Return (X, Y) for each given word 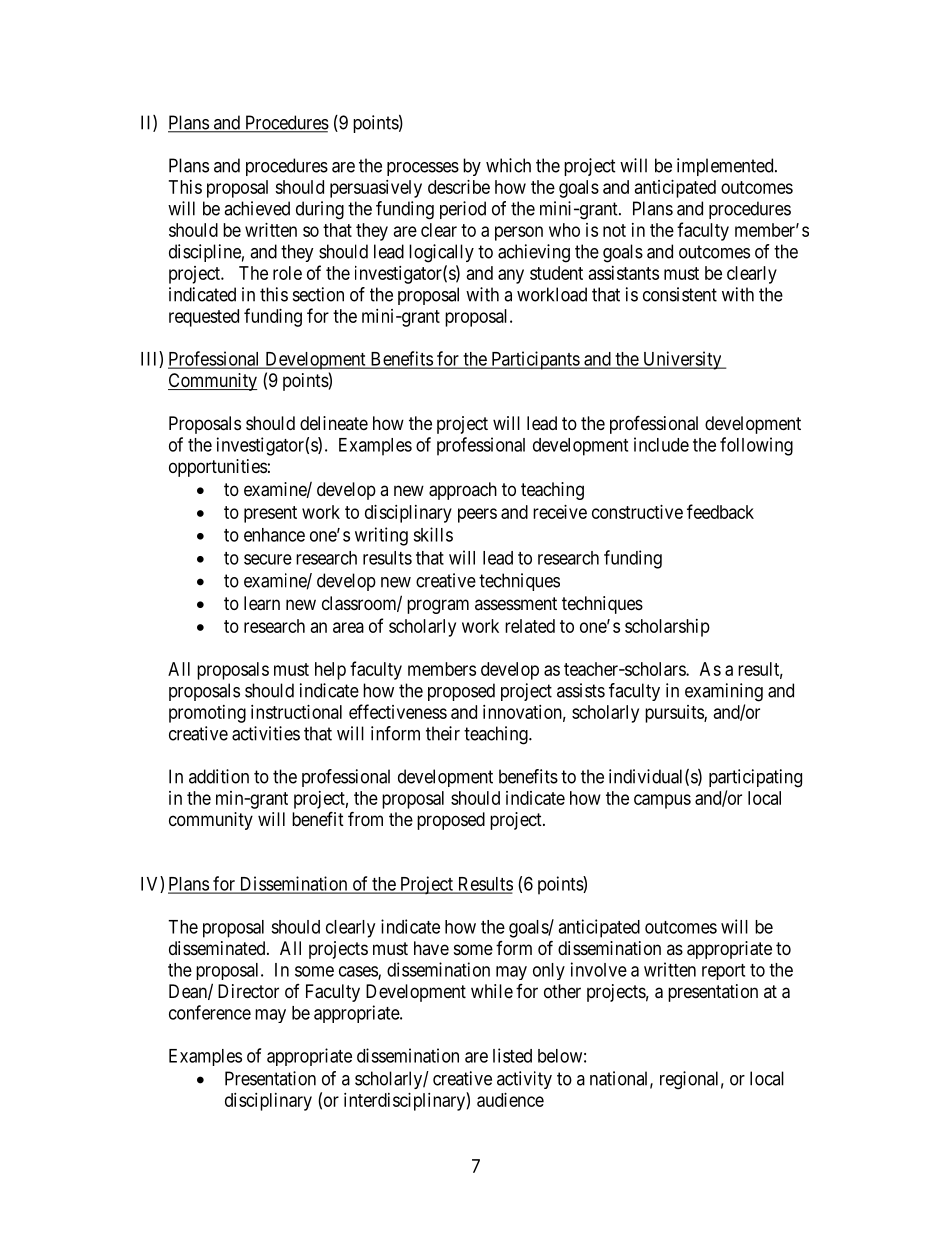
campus (662, 801)
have (431, 948)
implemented (726, 167)
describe (459, 187)
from (365, 818)
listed (512, 1055)
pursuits (675, 714)
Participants (535, 360)
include (661, 444)
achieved (257, 208)
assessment (516, 603)
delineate (334, 423)
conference (210, 1012)
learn (262, 603)
